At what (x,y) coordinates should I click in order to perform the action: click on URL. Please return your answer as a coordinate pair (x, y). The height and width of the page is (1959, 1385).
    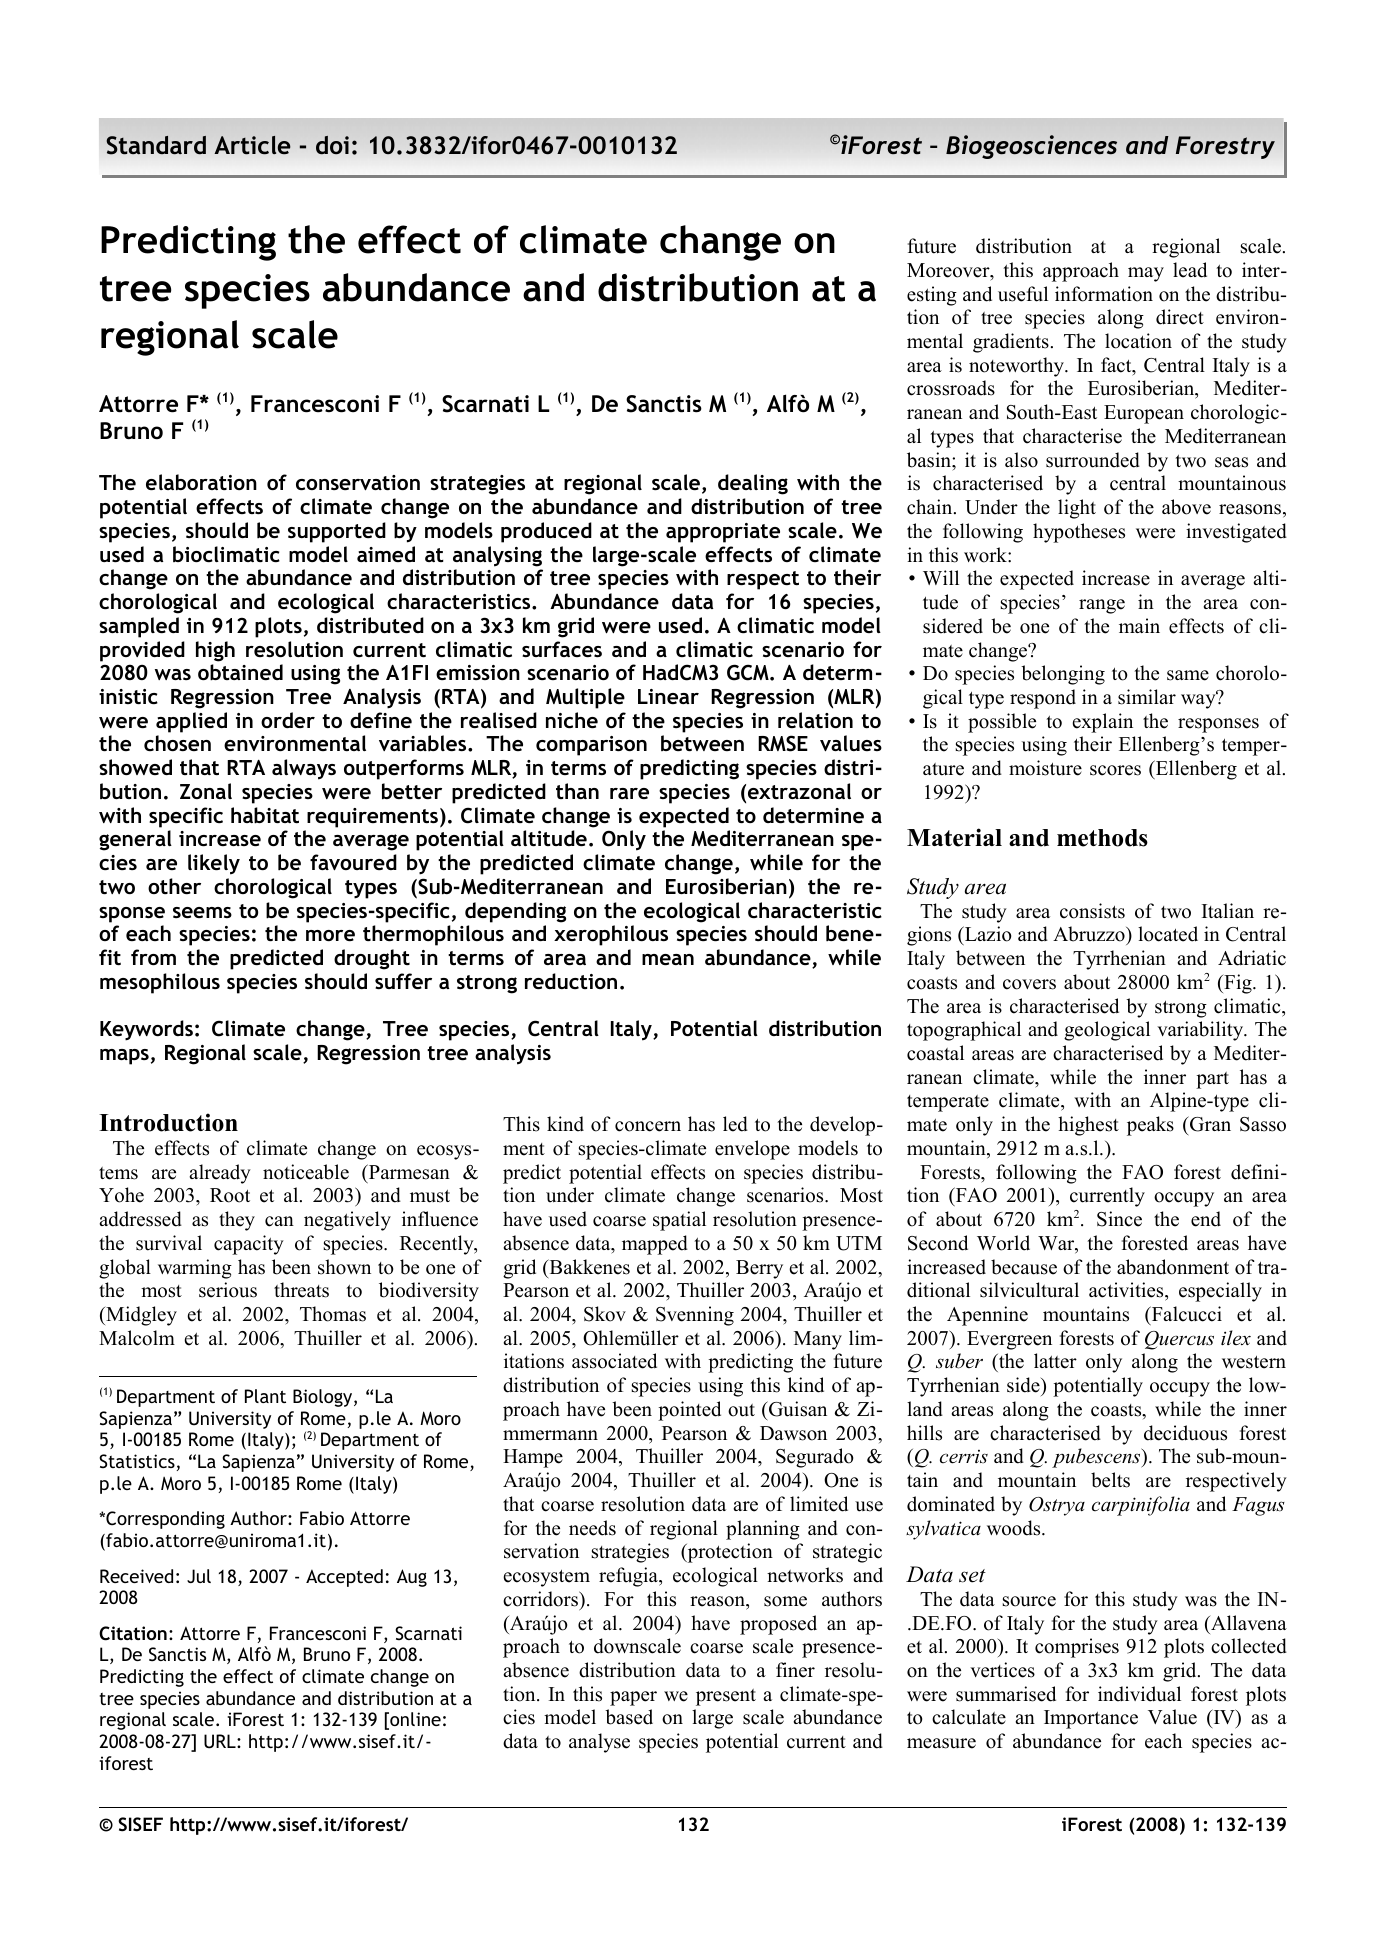
    Looking at the image, I should click on (221, 1741).
